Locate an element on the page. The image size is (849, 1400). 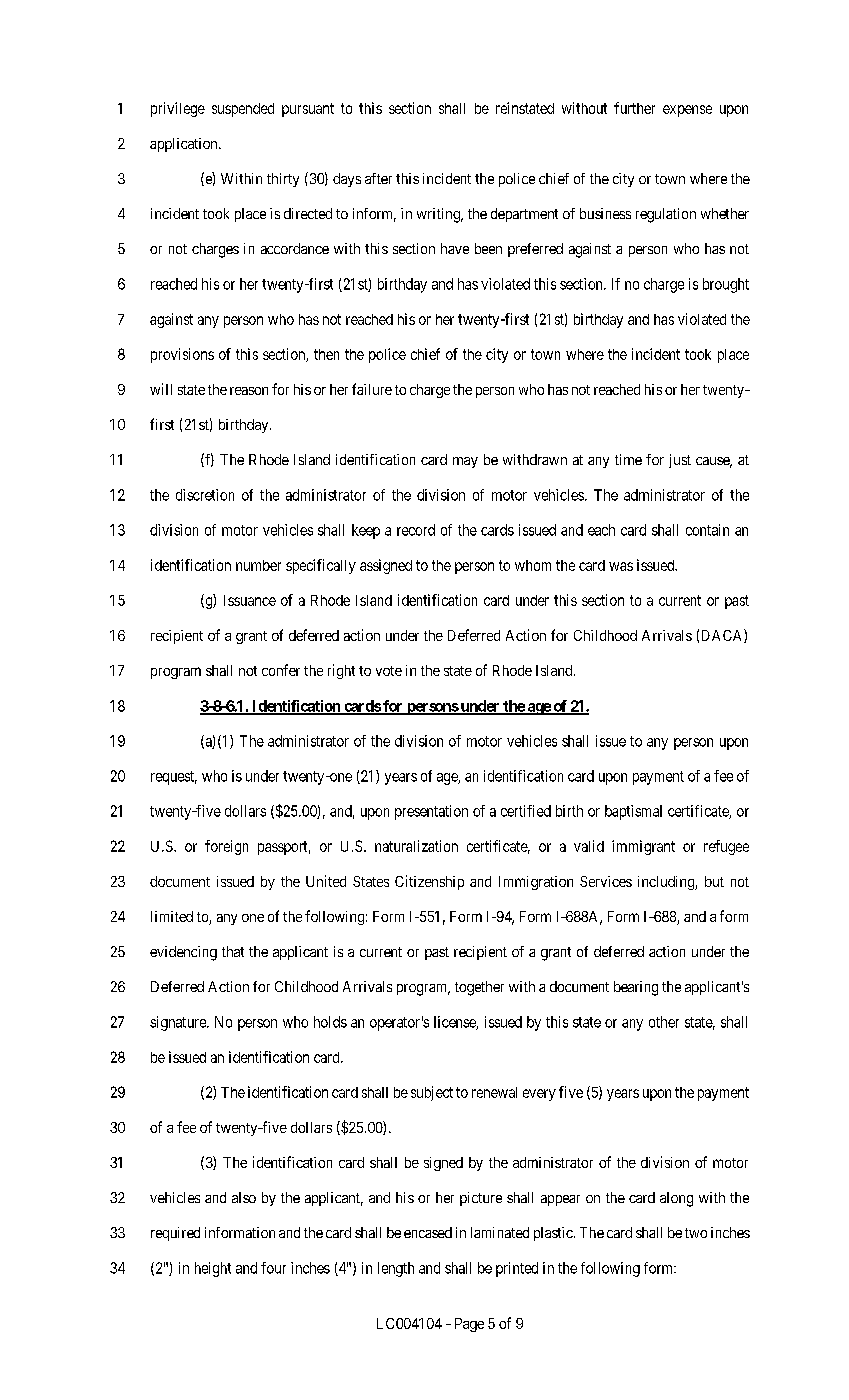
baptismal is located at coordinates (633, 812).
